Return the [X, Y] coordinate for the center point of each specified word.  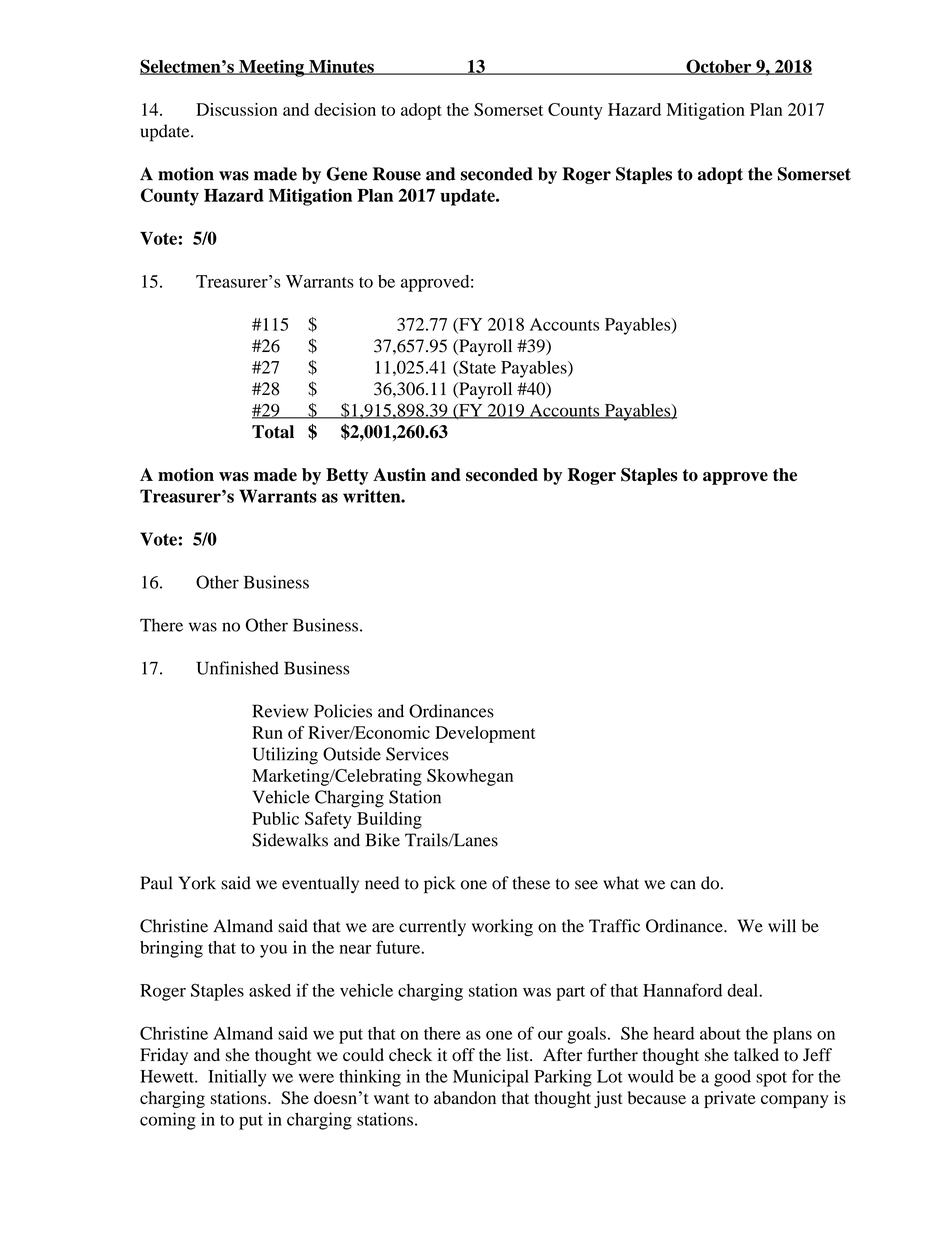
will [782, 925]
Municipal [491, 1078]
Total [273, 432]
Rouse [397, 174]
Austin [399, 475]
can [683, 885]
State [476, 368]
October [719, 67]
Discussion [237, 109]
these [531, 883]
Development [485, 734]
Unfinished [237, 668]
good [732, 1078]
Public [275, 818]
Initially [237, 1078]
